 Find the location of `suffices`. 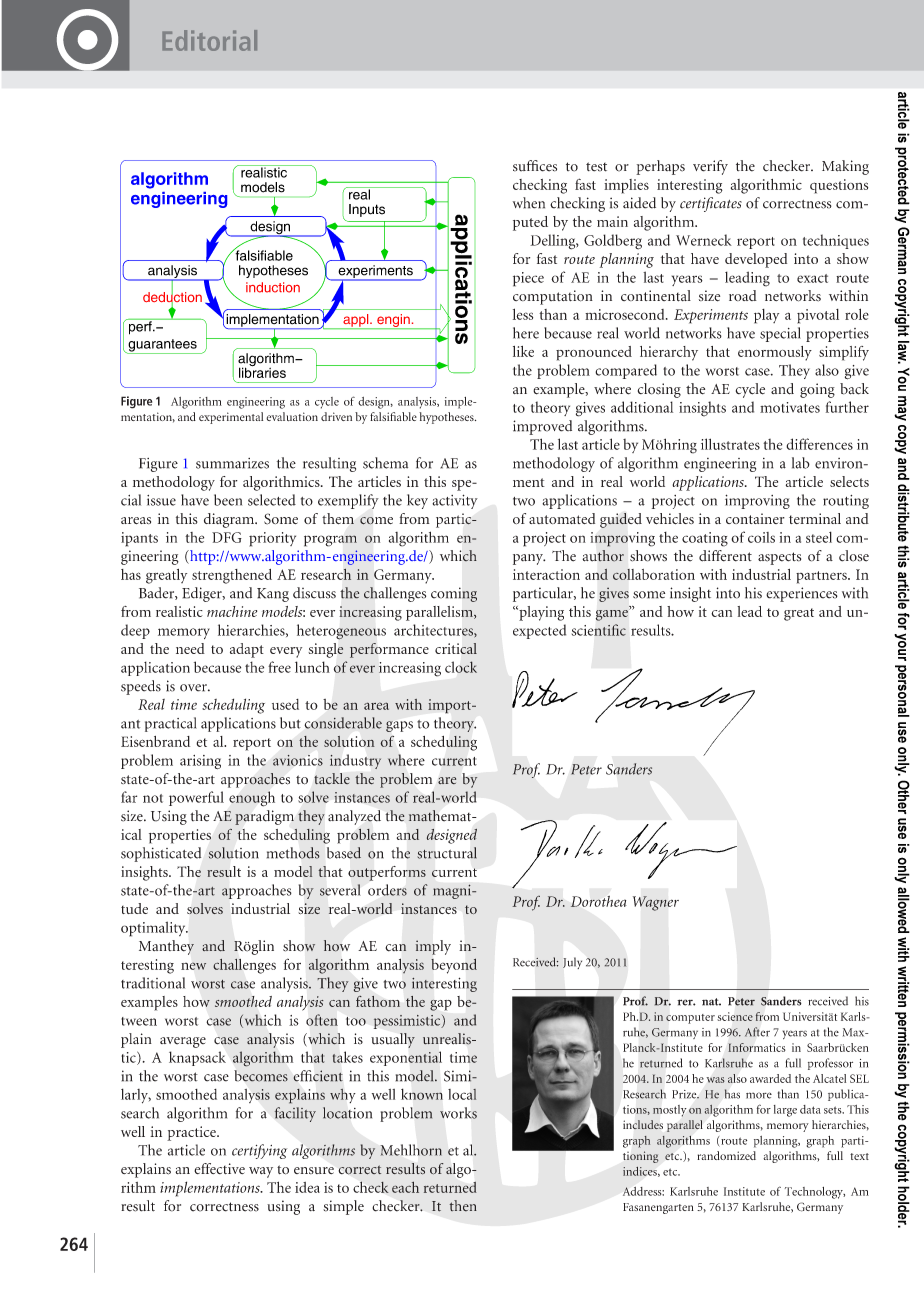

suffices is located at coordinates (535, 166).
